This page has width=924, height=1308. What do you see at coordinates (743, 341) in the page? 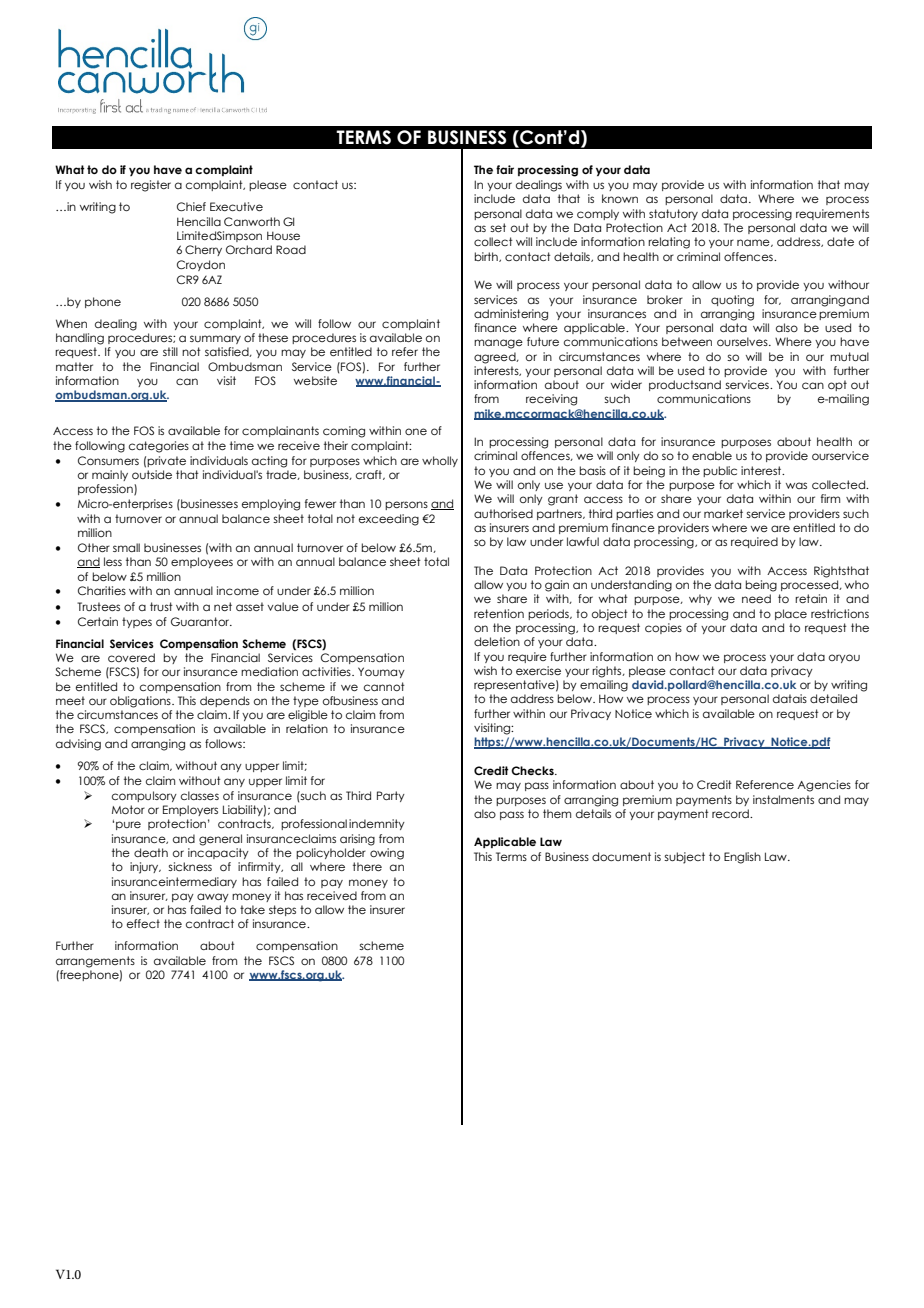
I see `ourselves` at bounding box center [743, 341].
